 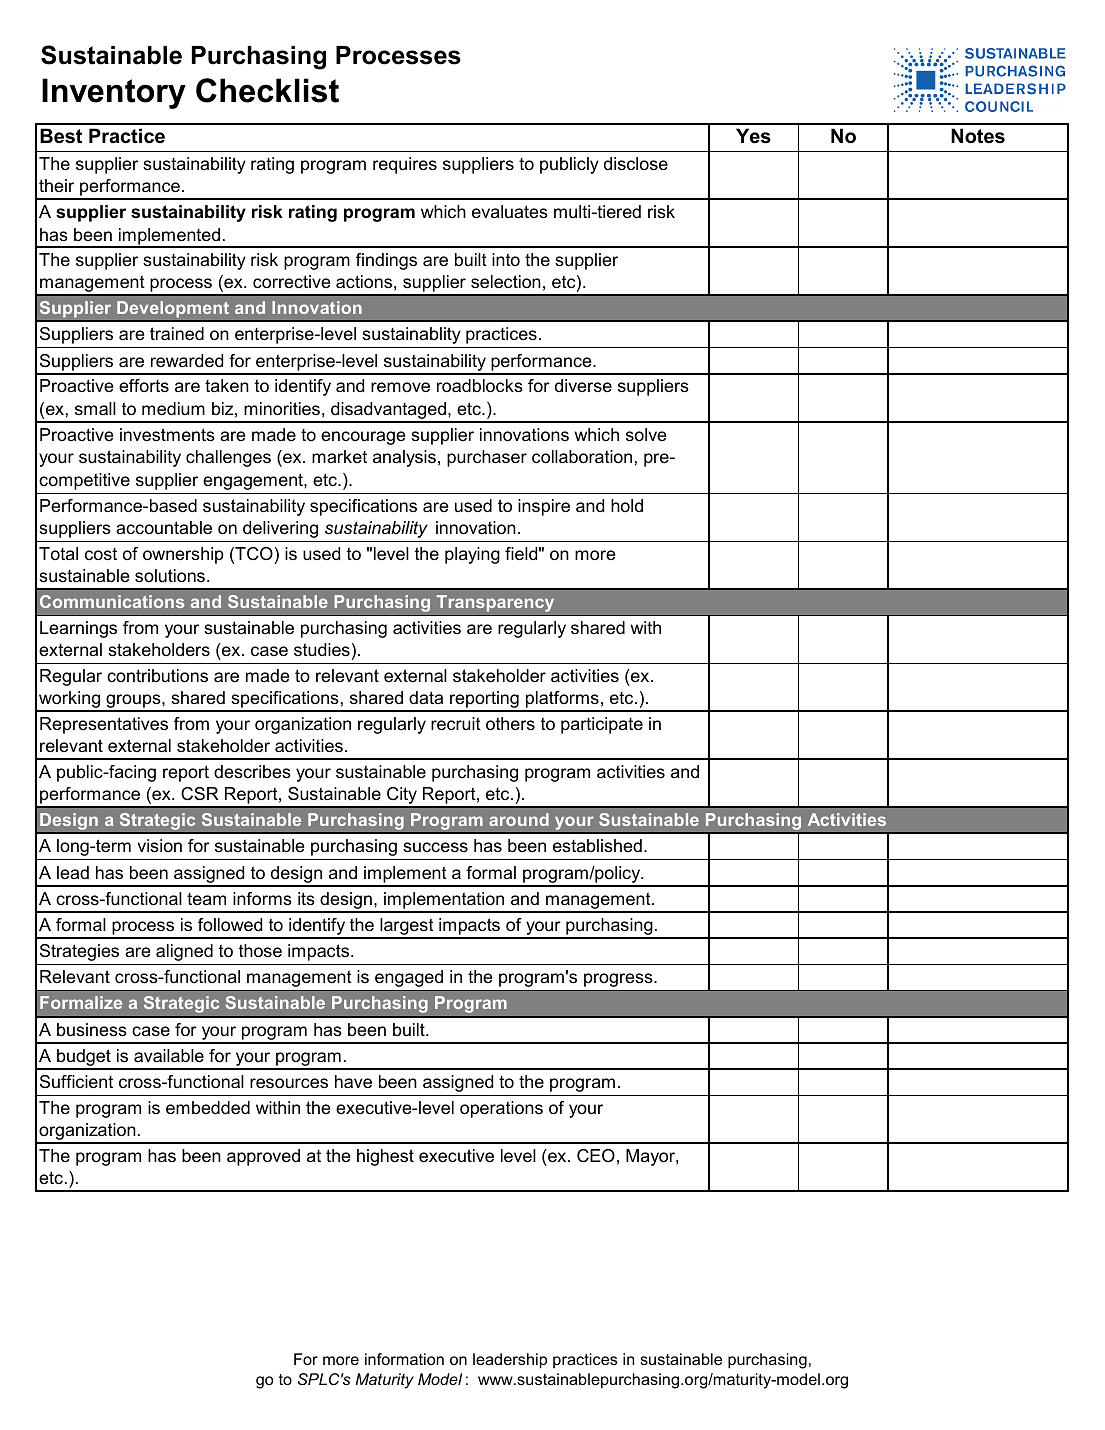 What do you see at coordinates (510, 724) in the image?
I see `others` at bounding box center [510, 724].
